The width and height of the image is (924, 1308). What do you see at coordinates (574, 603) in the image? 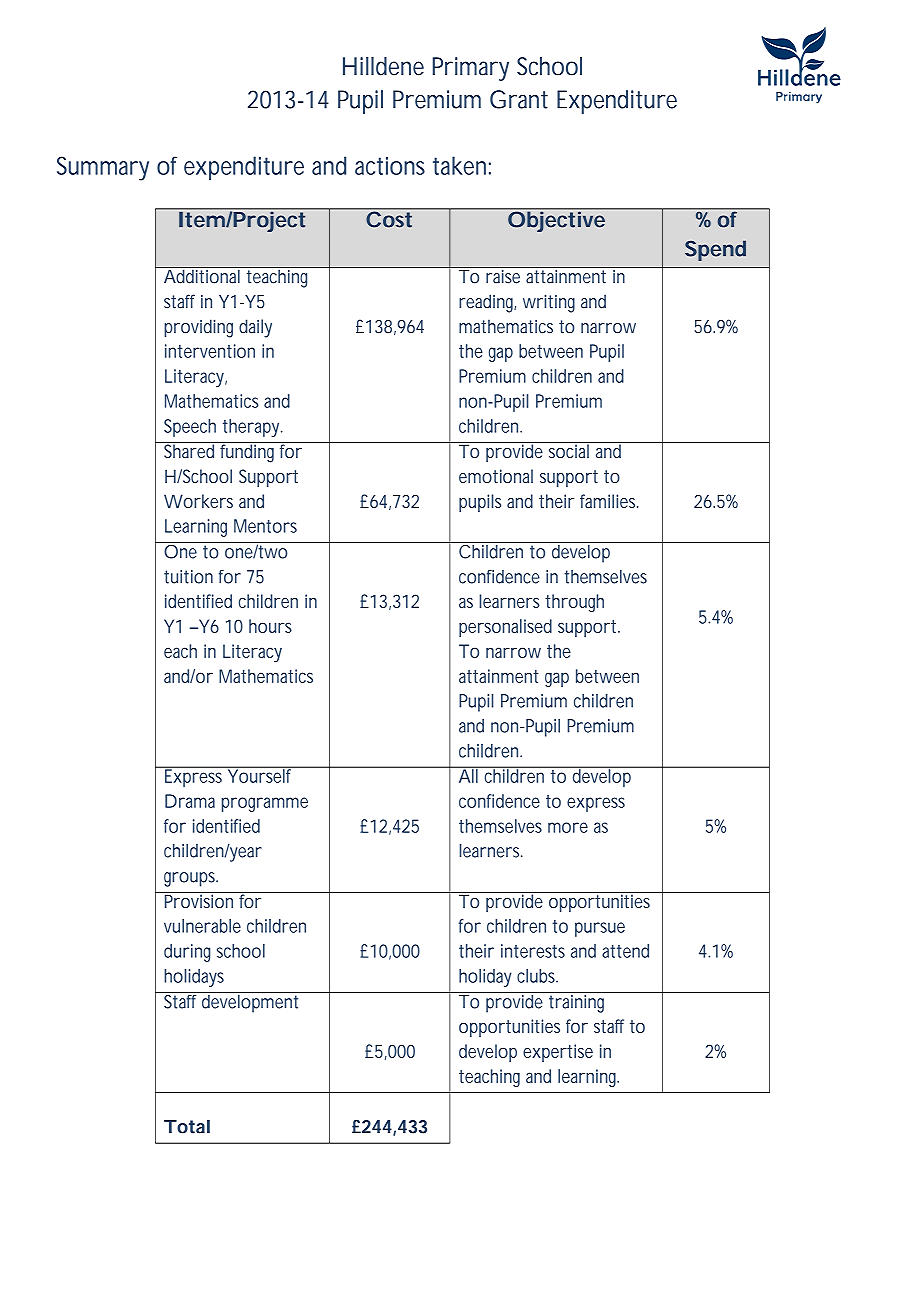
I see `through` at bounding box center [574, 603].
